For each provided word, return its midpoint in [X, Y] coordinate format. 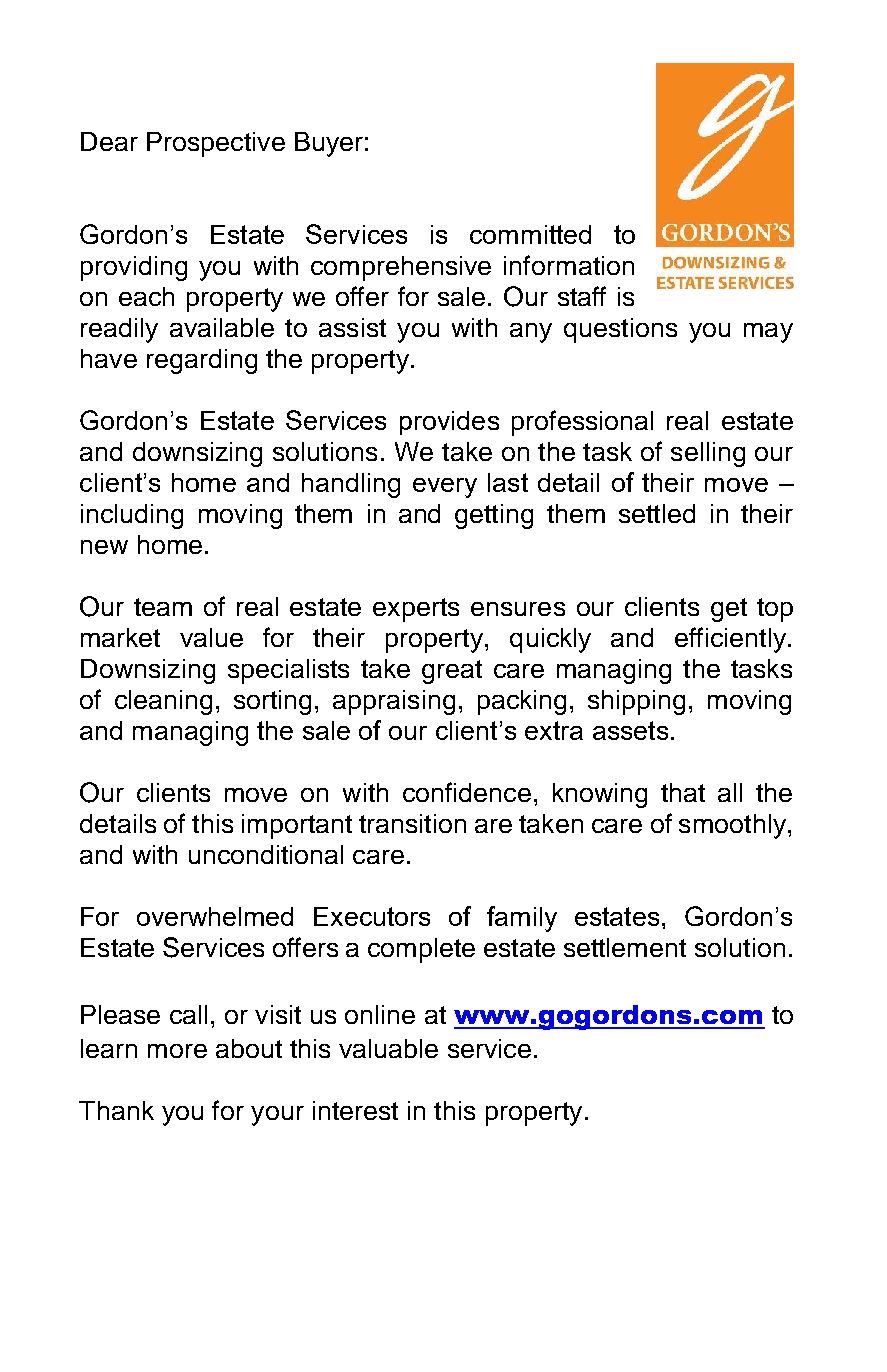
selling [708, 454]
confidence [467, 792]
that [683, 792]
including [132, 516]
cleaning [163, 702]
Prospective [216, 144]
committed [530, 234]
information [569, 265]
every [445, 488]
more [177, 1051]
